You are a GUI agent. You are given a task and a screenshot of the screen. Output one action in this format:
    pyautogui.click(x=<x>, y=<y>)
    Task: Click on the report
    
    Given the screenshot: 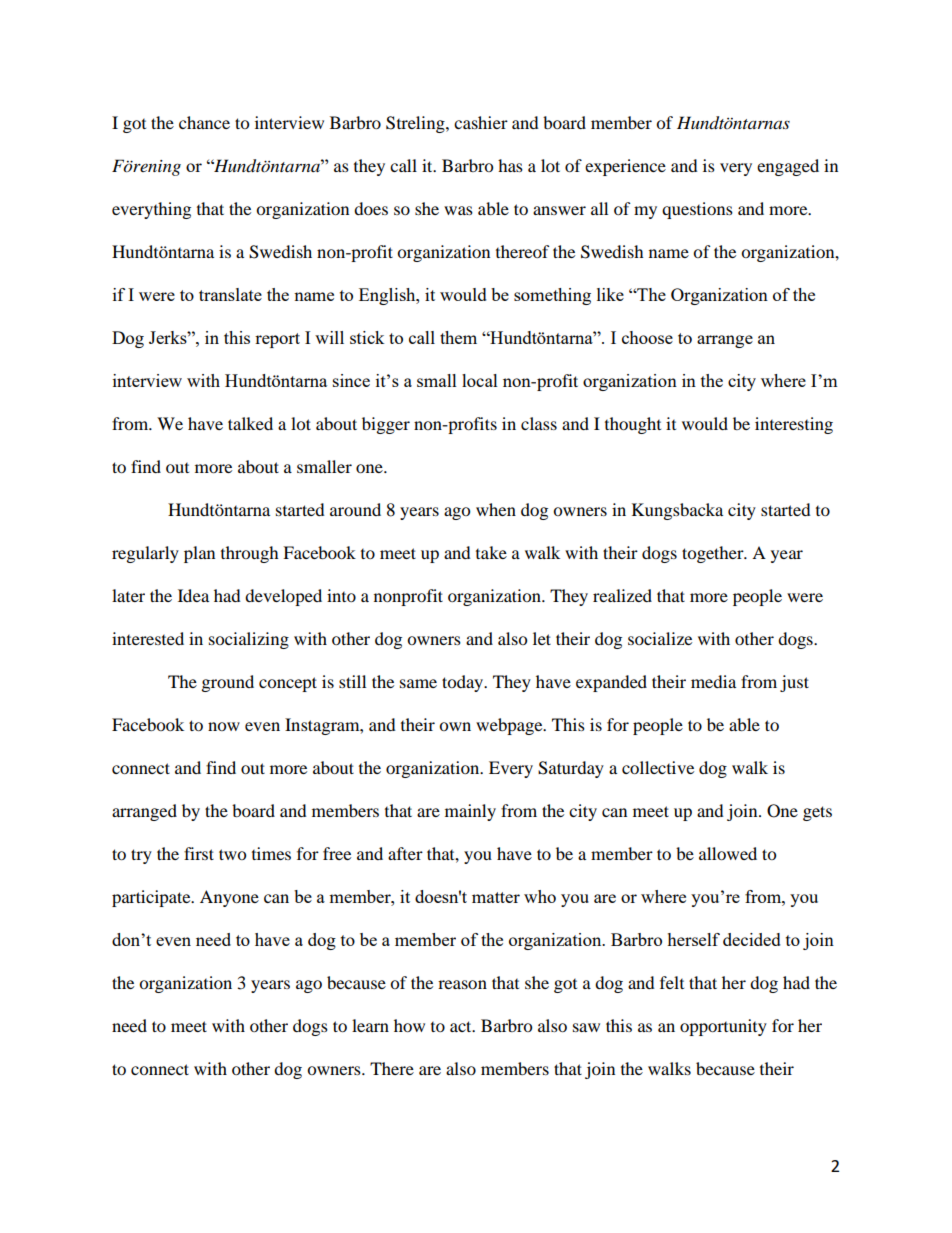 What is the action you would take?
    pyautogui.click(x=277, y=340)
